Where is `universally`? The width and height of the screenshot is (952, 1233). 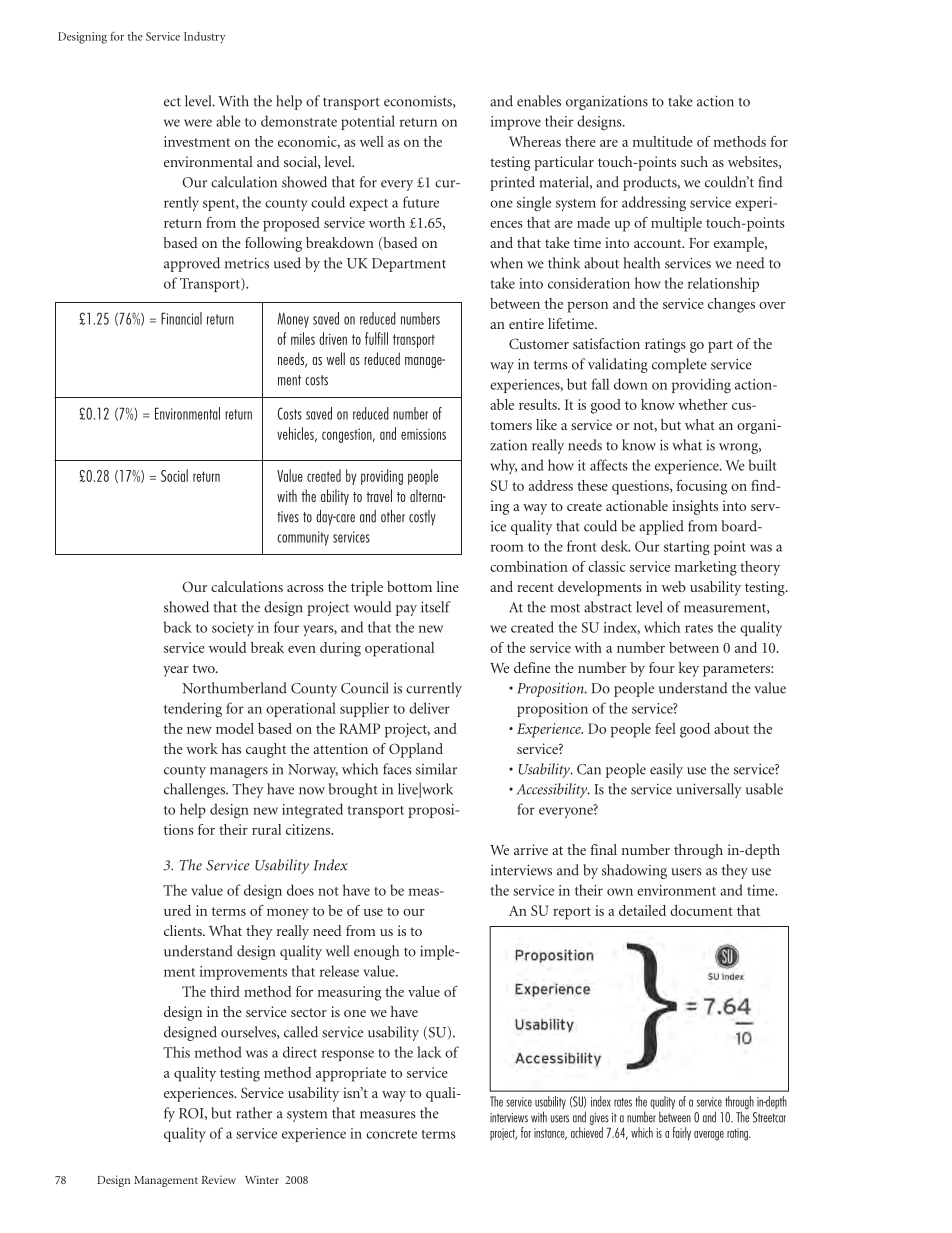
universally is located at coordinates (709, 790).
